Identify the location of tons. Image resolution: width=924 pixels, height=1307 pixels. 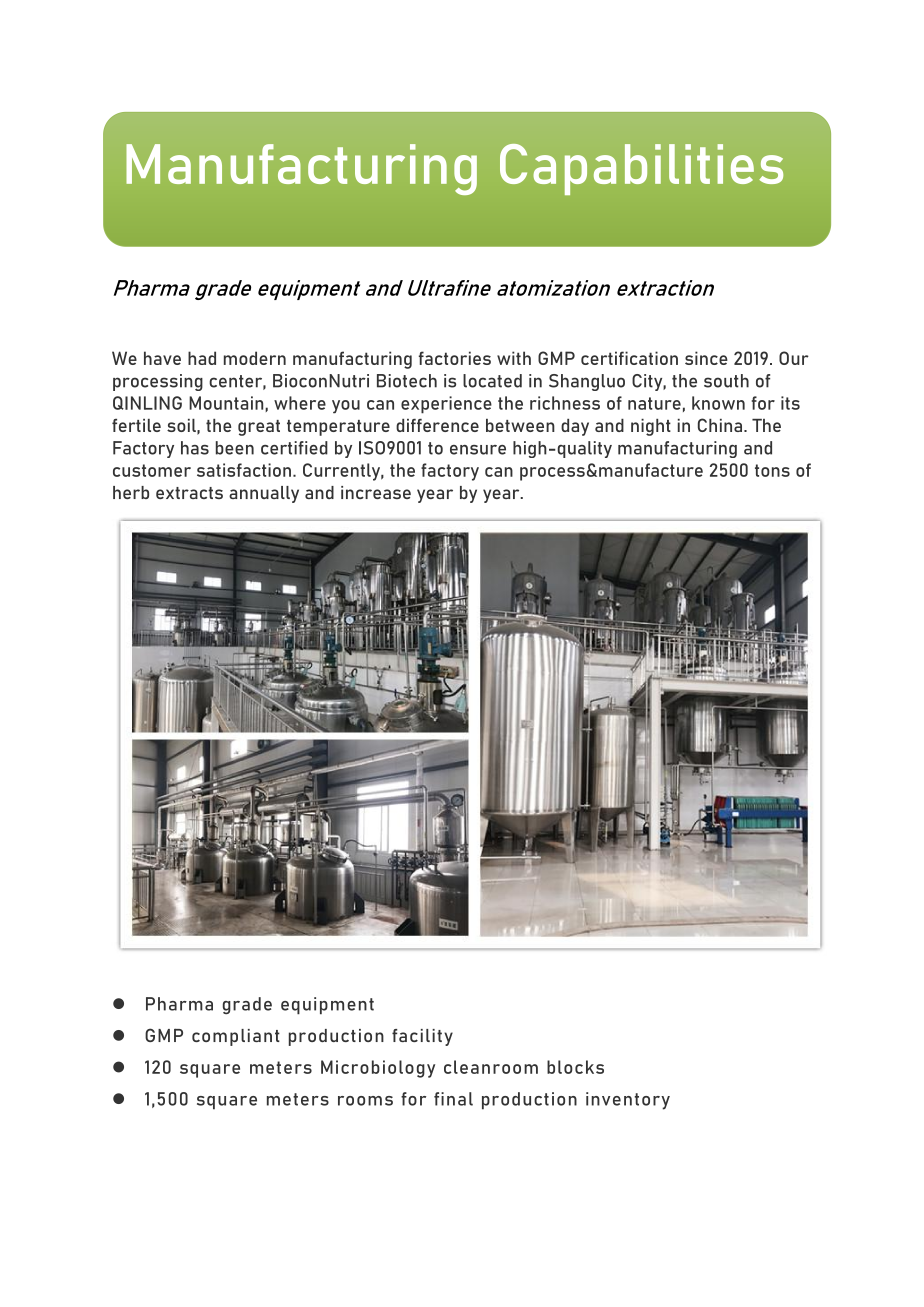
(772, 470).
